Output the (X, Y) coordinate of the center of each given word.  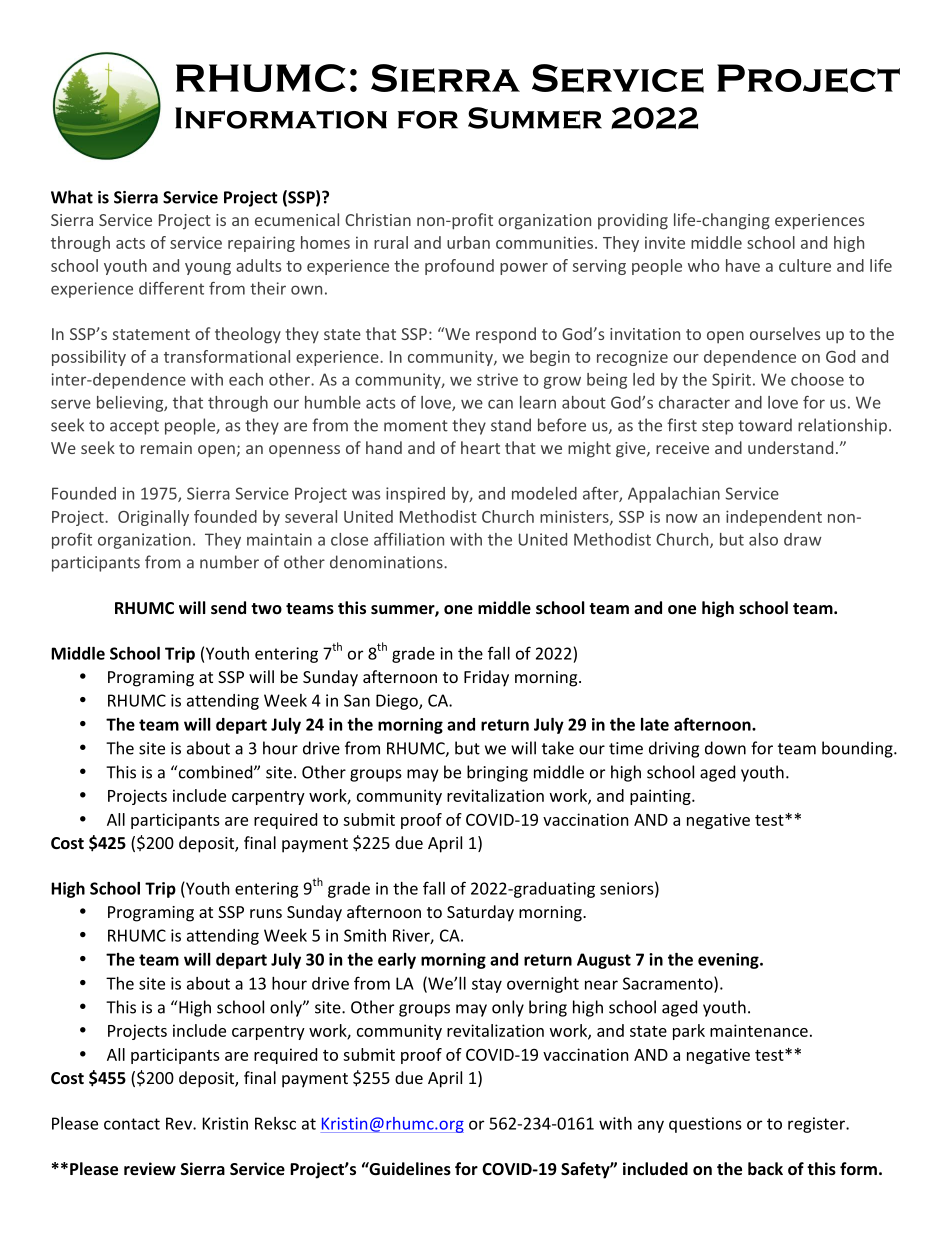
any (651, 1126)
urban (468, 242)
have (743, 265)
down (725, 748)
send (228, 607)
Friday (486, 678)
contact (132, 1124)
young (208, 269)
